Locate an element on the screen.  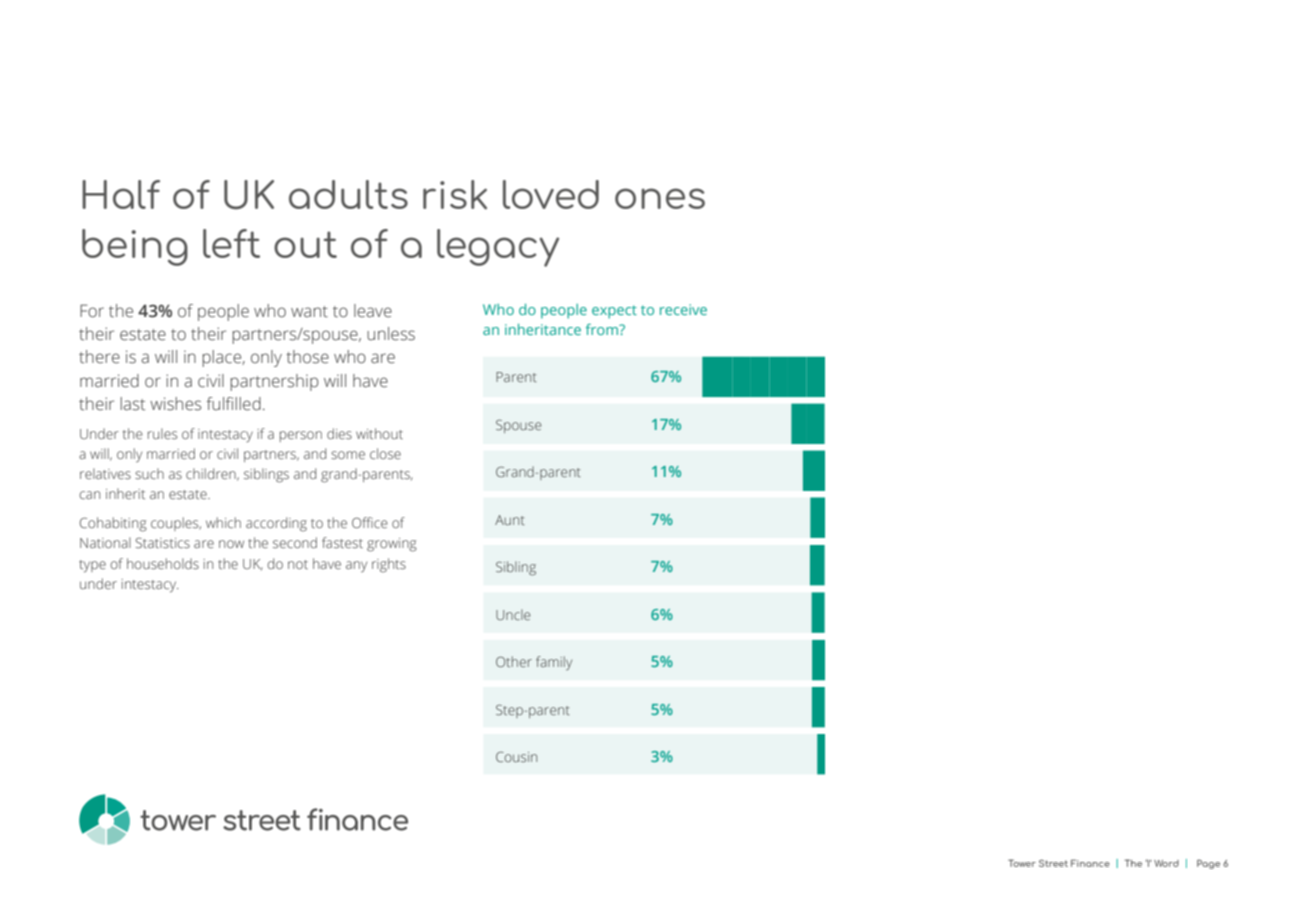
Street is located at coordinates (1053, 863).
